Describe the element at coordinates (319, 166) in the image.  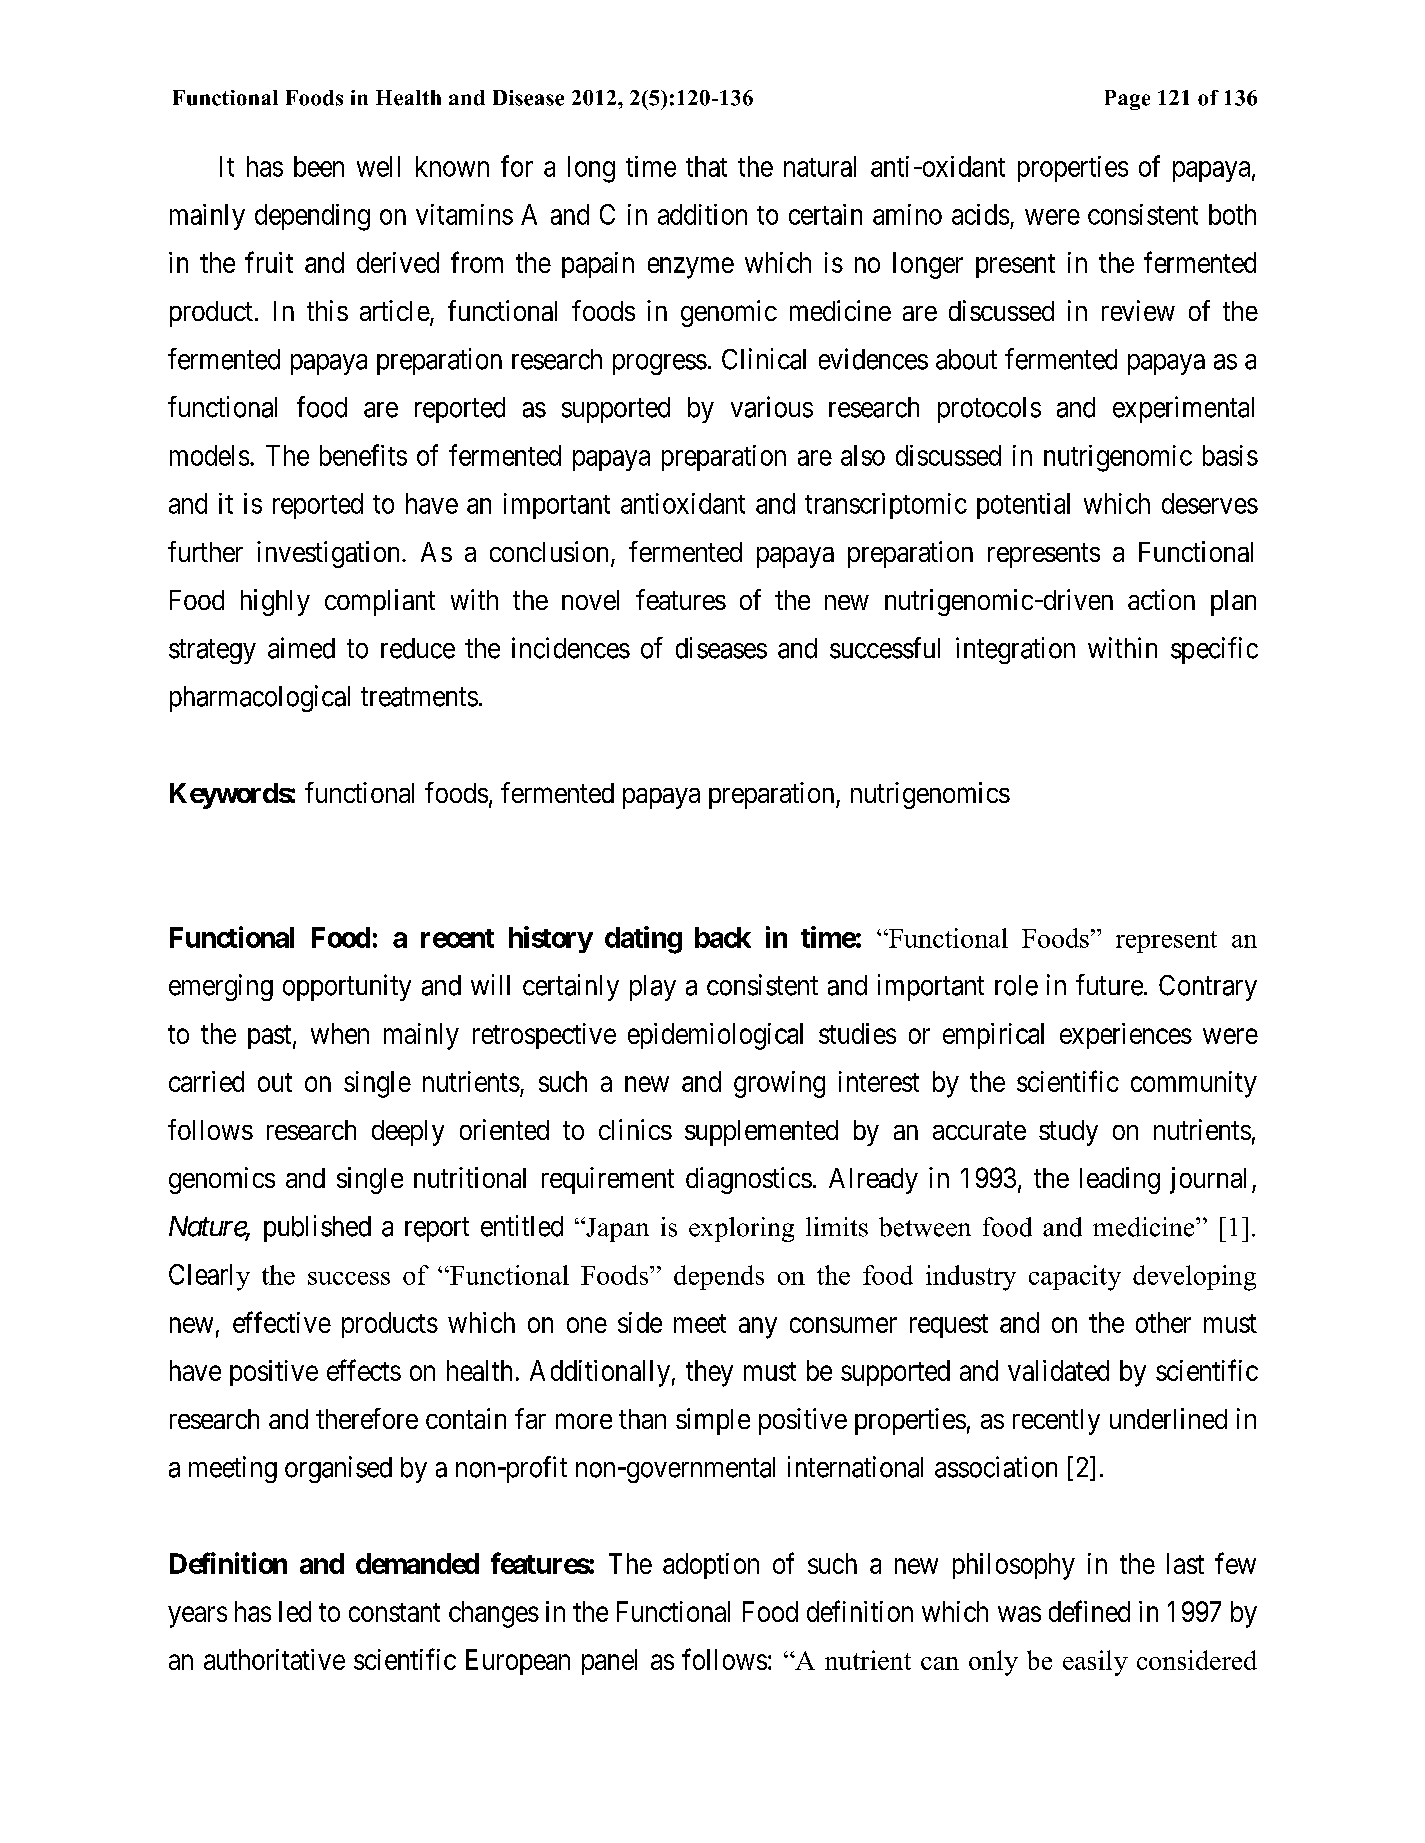
I see `been` at that location.
